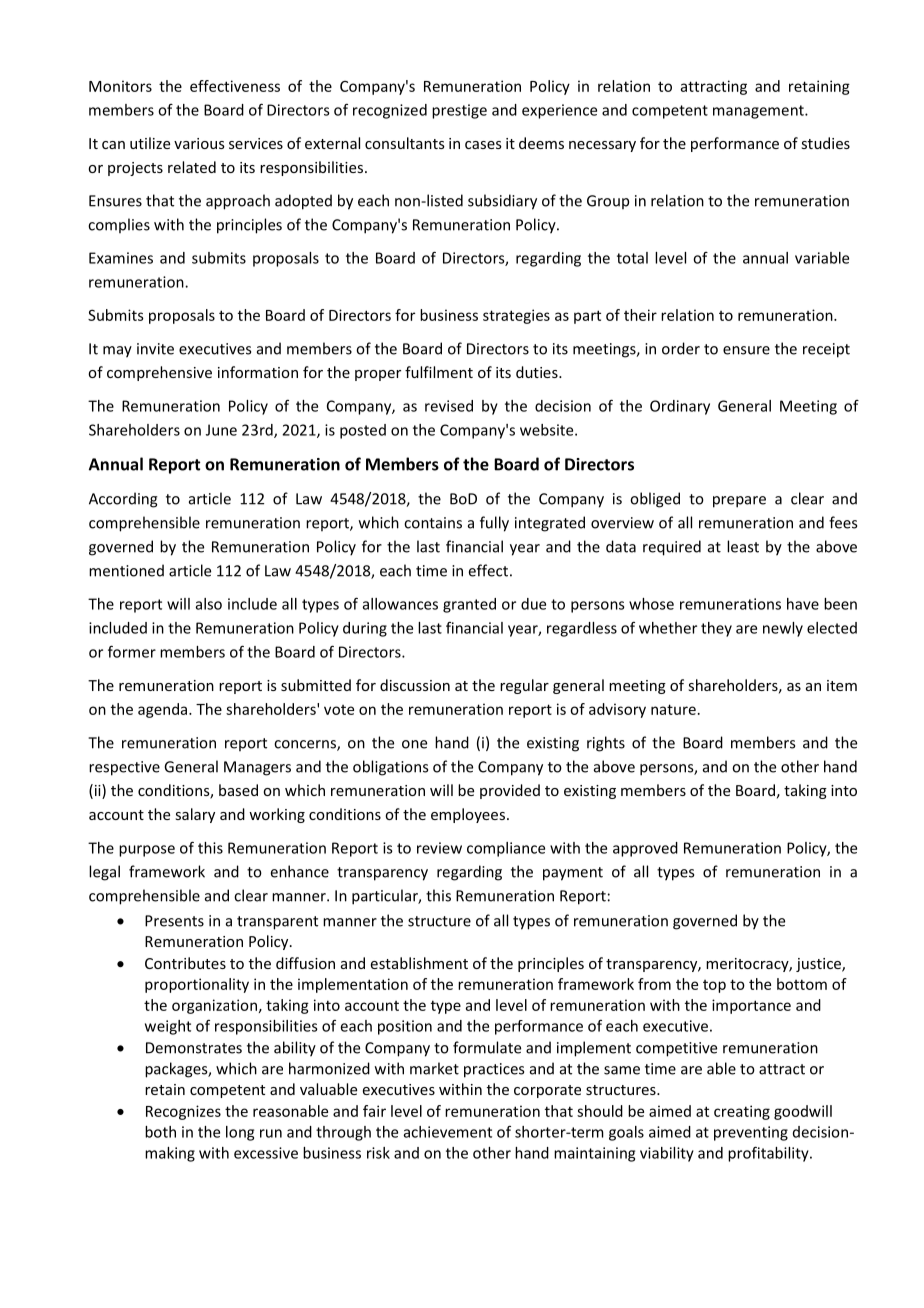 The image size is (924, 1308). Describe the element at coordinates (195, 815) in the image. I see `salary` at that location.
